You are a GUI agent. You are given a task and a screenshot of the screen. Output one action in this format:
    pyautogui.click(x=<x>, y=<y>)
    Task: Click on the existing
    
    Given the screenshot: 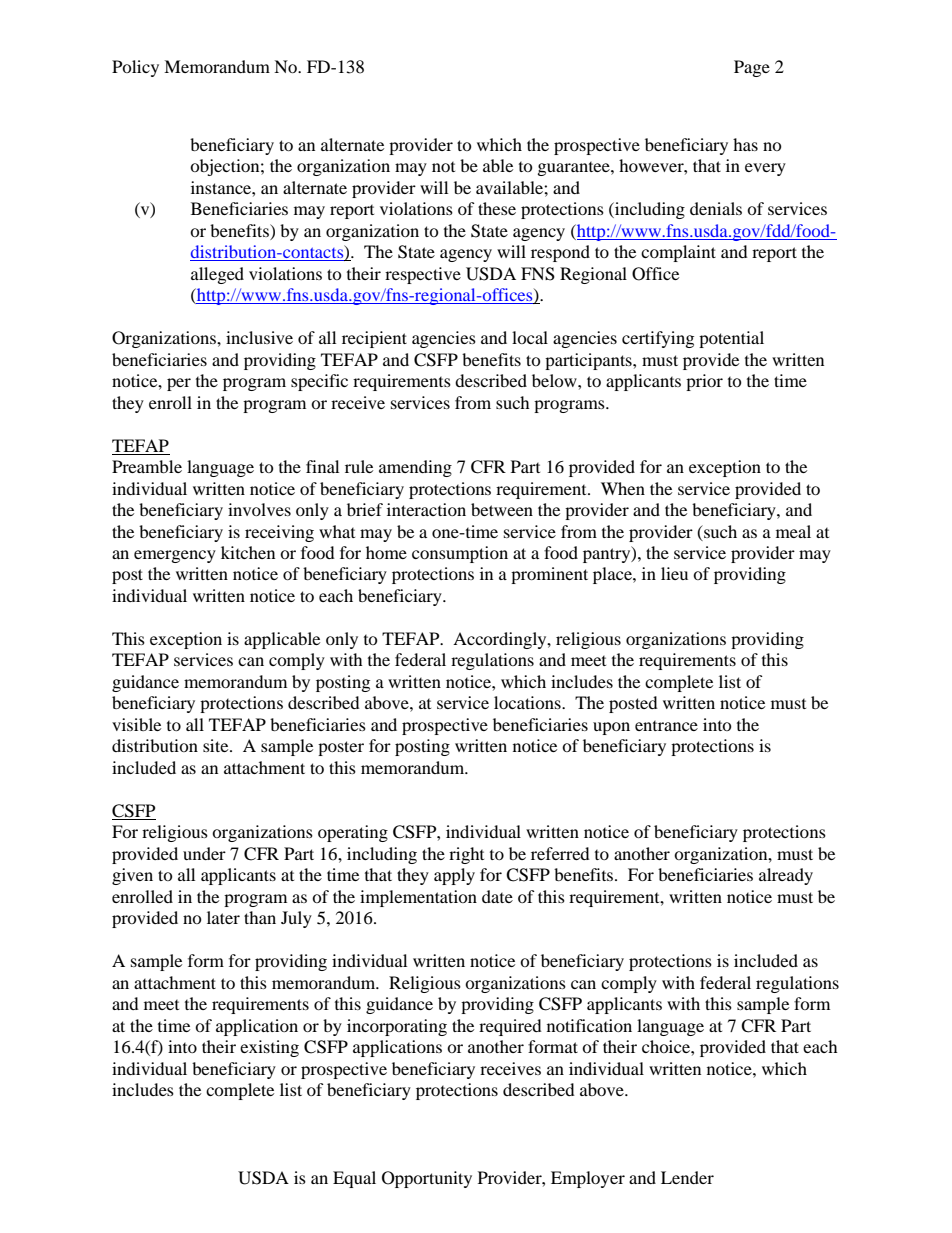 What is the action you would take?
    pyautogui.click(x=269, y=1048)
